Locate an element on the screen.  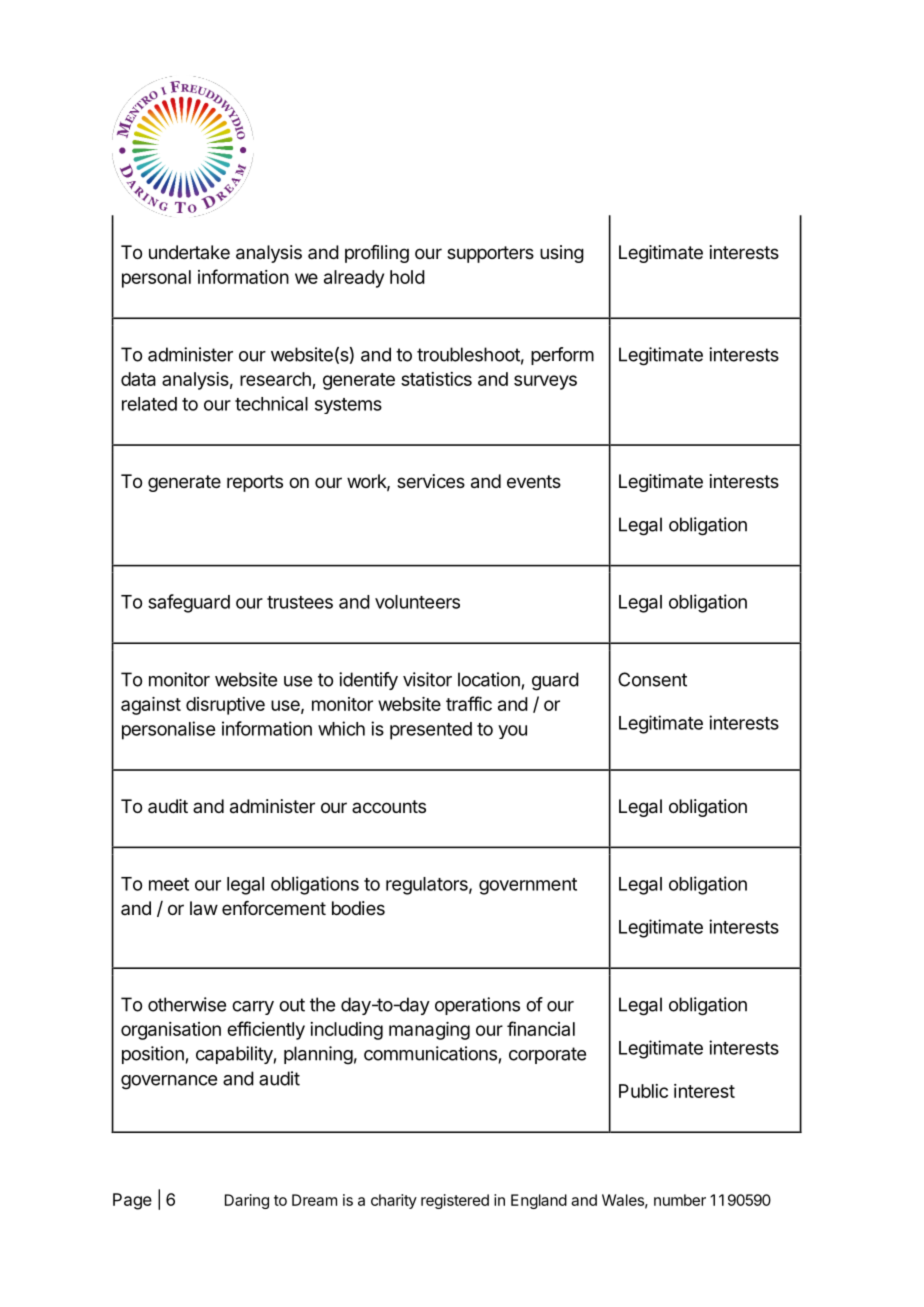
Daring is located at coordinates (247, 1201).
